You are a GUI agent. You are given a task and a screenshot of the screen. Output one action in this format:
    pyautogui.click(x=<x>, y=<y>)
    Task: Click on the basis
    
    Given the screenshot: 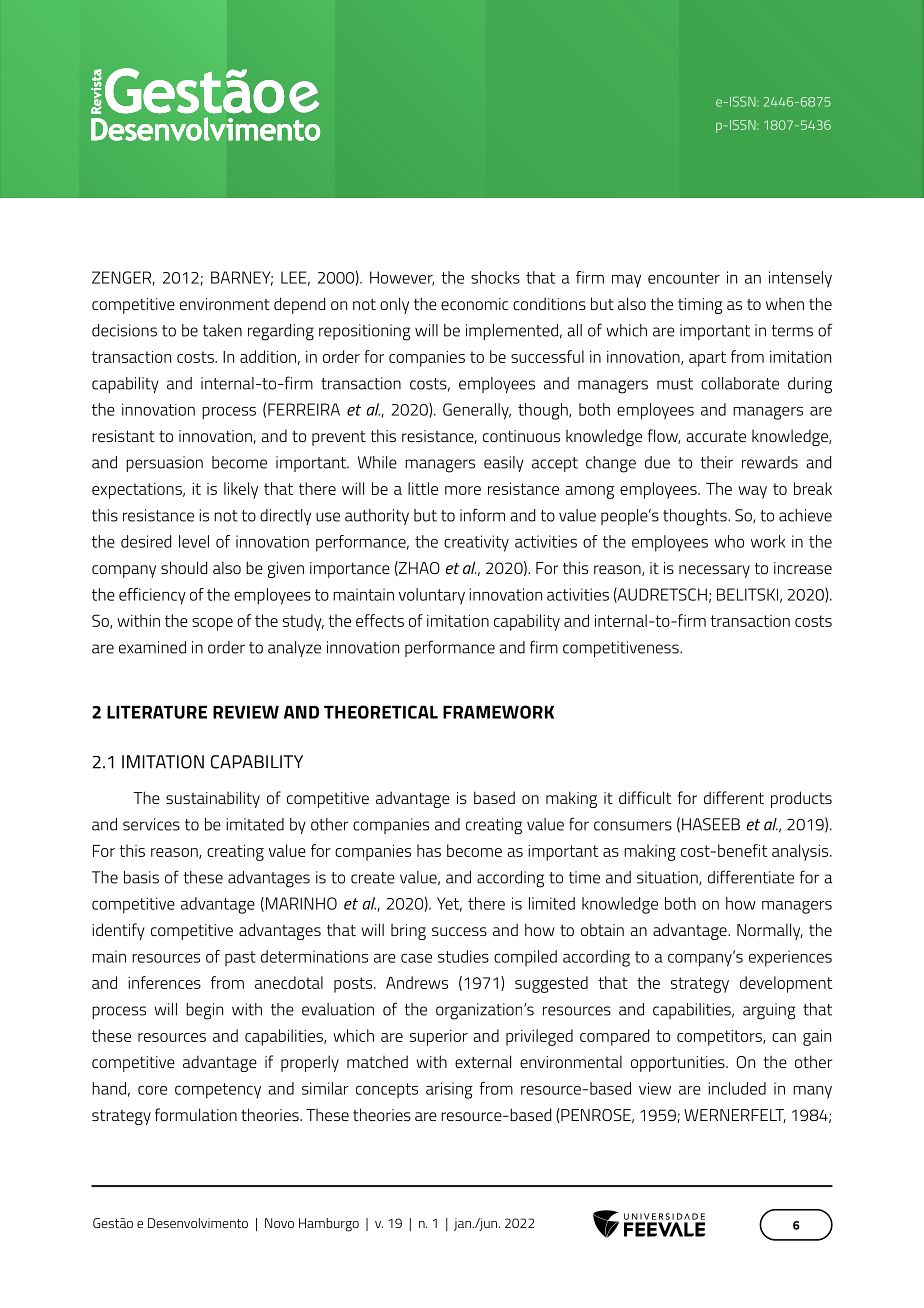 What is the action you would take?
    pyautogui.click(x=141, y=877)
